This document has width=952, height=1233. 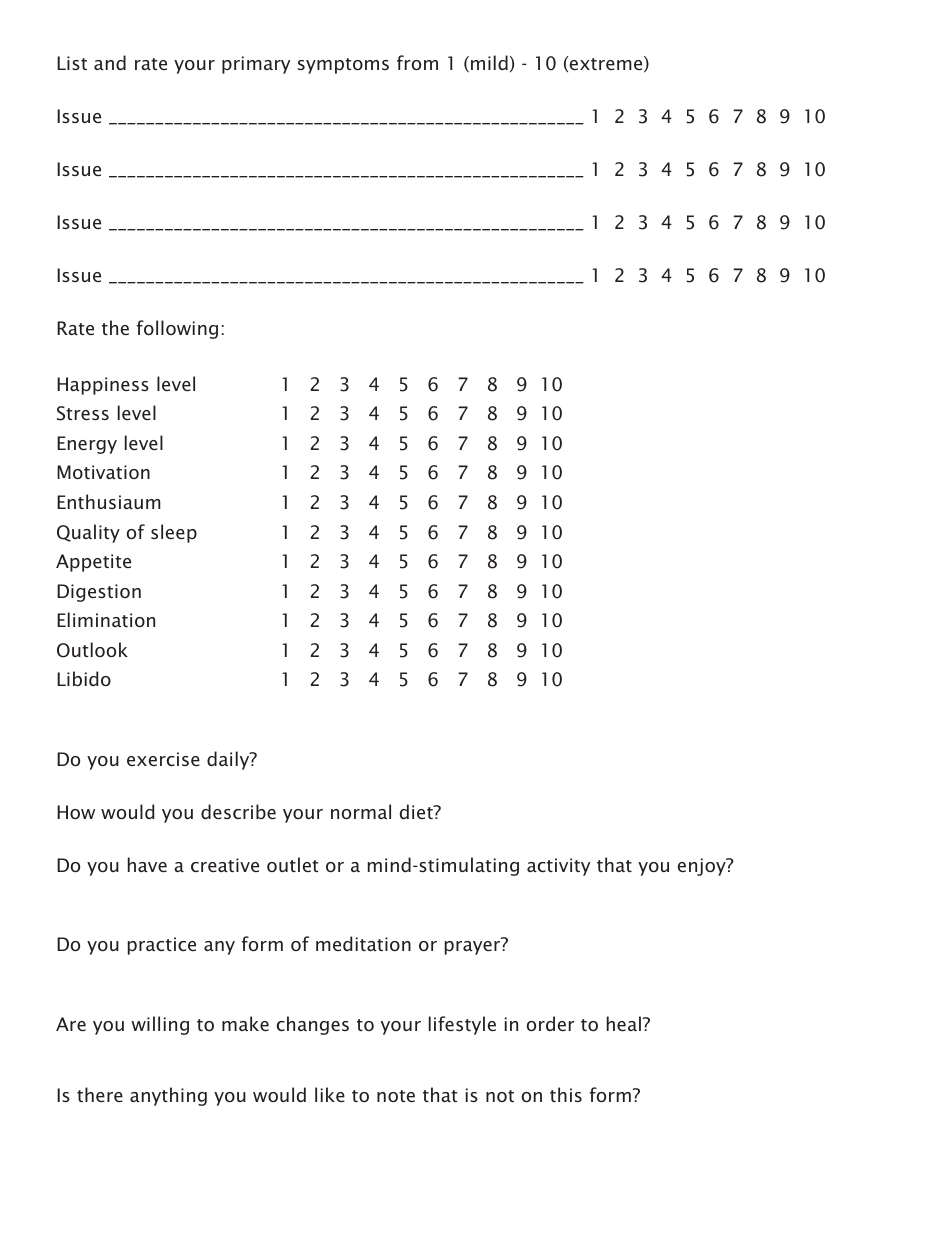 I want to click on and, so click(x=110, y=62).
